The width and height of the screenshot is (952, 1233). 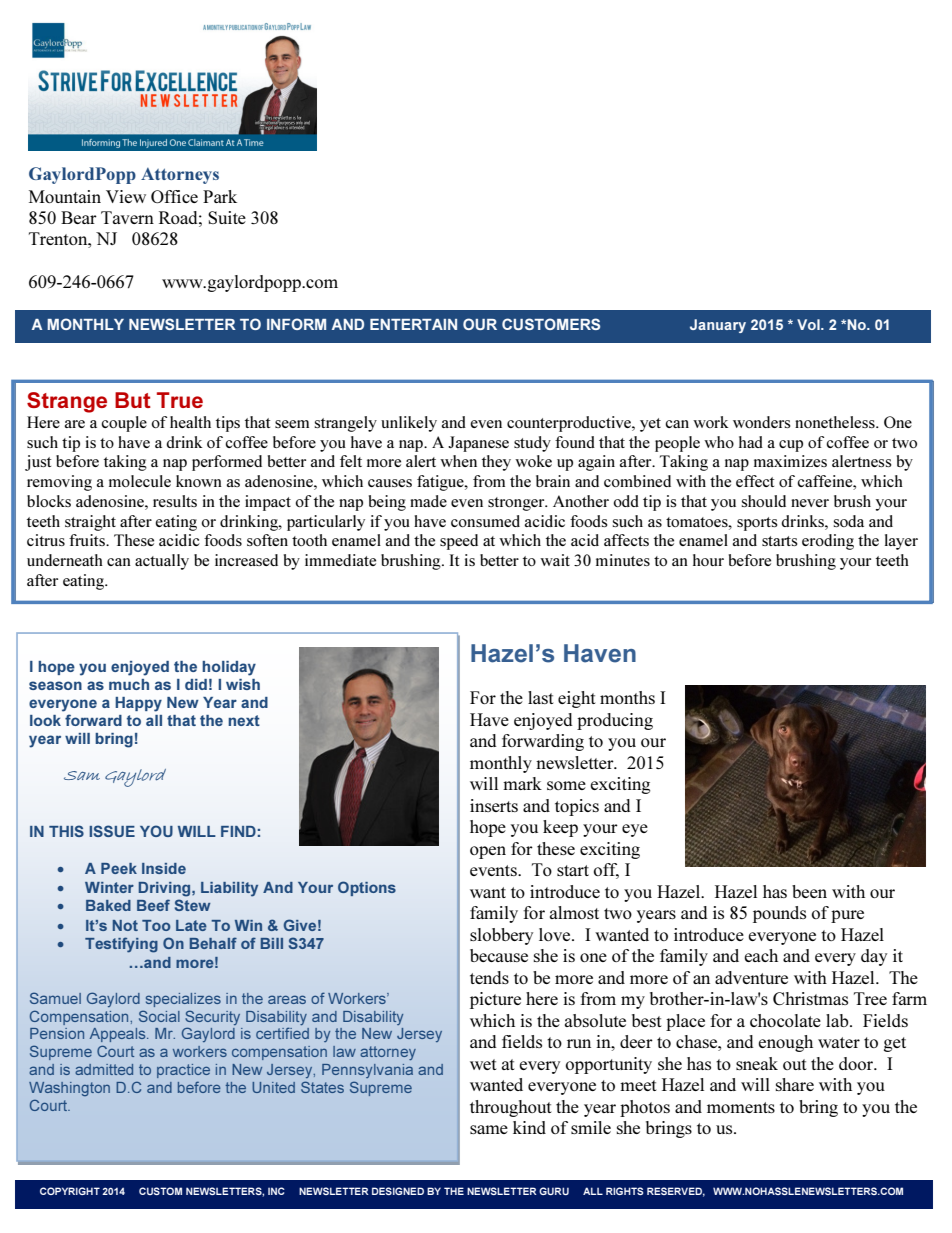 What do you see at coordinates (809, 891) in the screenshot?
I see `been` at bounding box center [809, 891].
